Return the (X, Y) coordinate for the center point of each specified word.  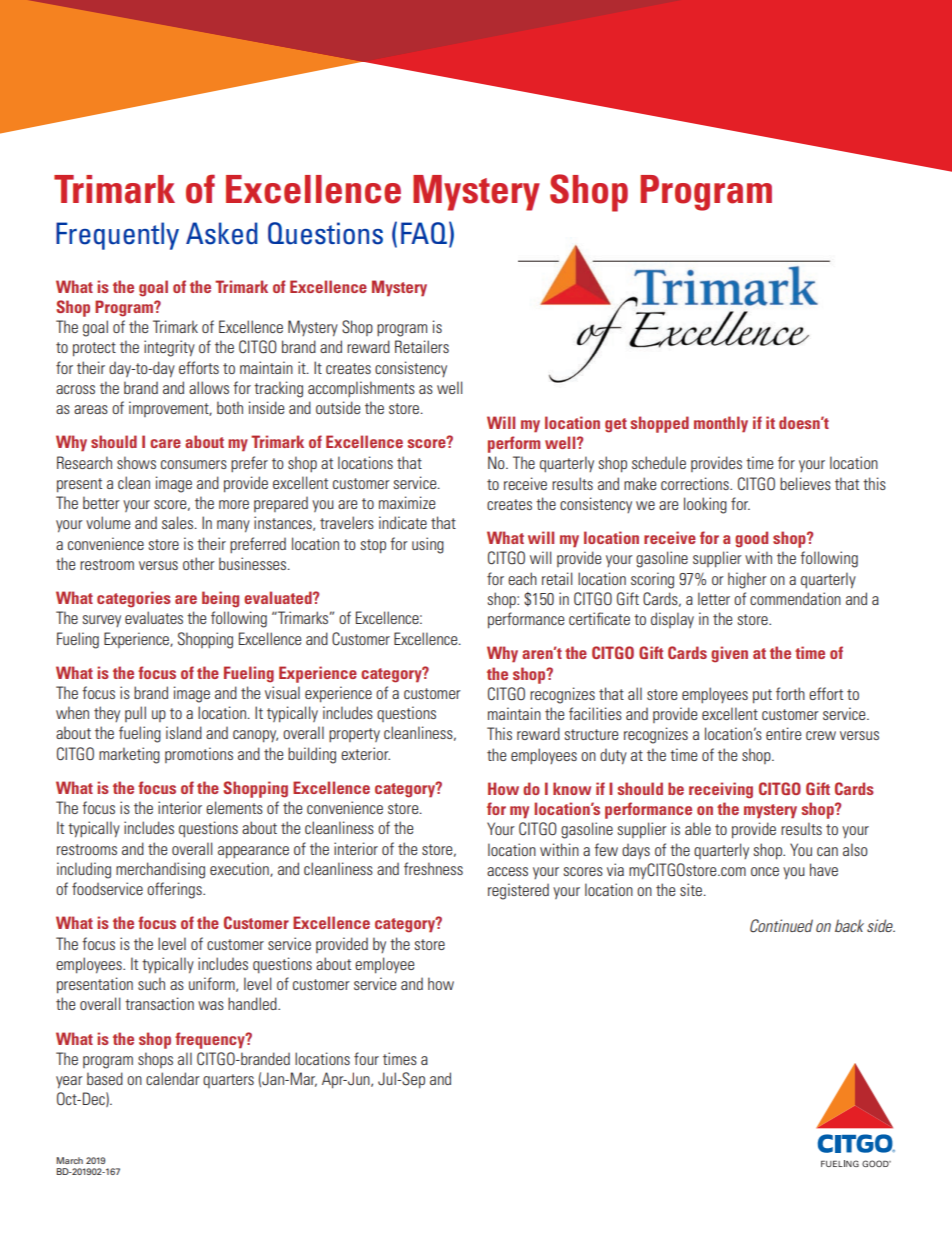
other (199, 563)
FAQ (424, 233)
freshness (433, 868)
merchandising (160, 870)
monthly (721, 424)
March (69, 1160)
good (751, 539)
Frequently (117, 236)
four (366, 1058)
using (428, 545)
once (765, 871)
